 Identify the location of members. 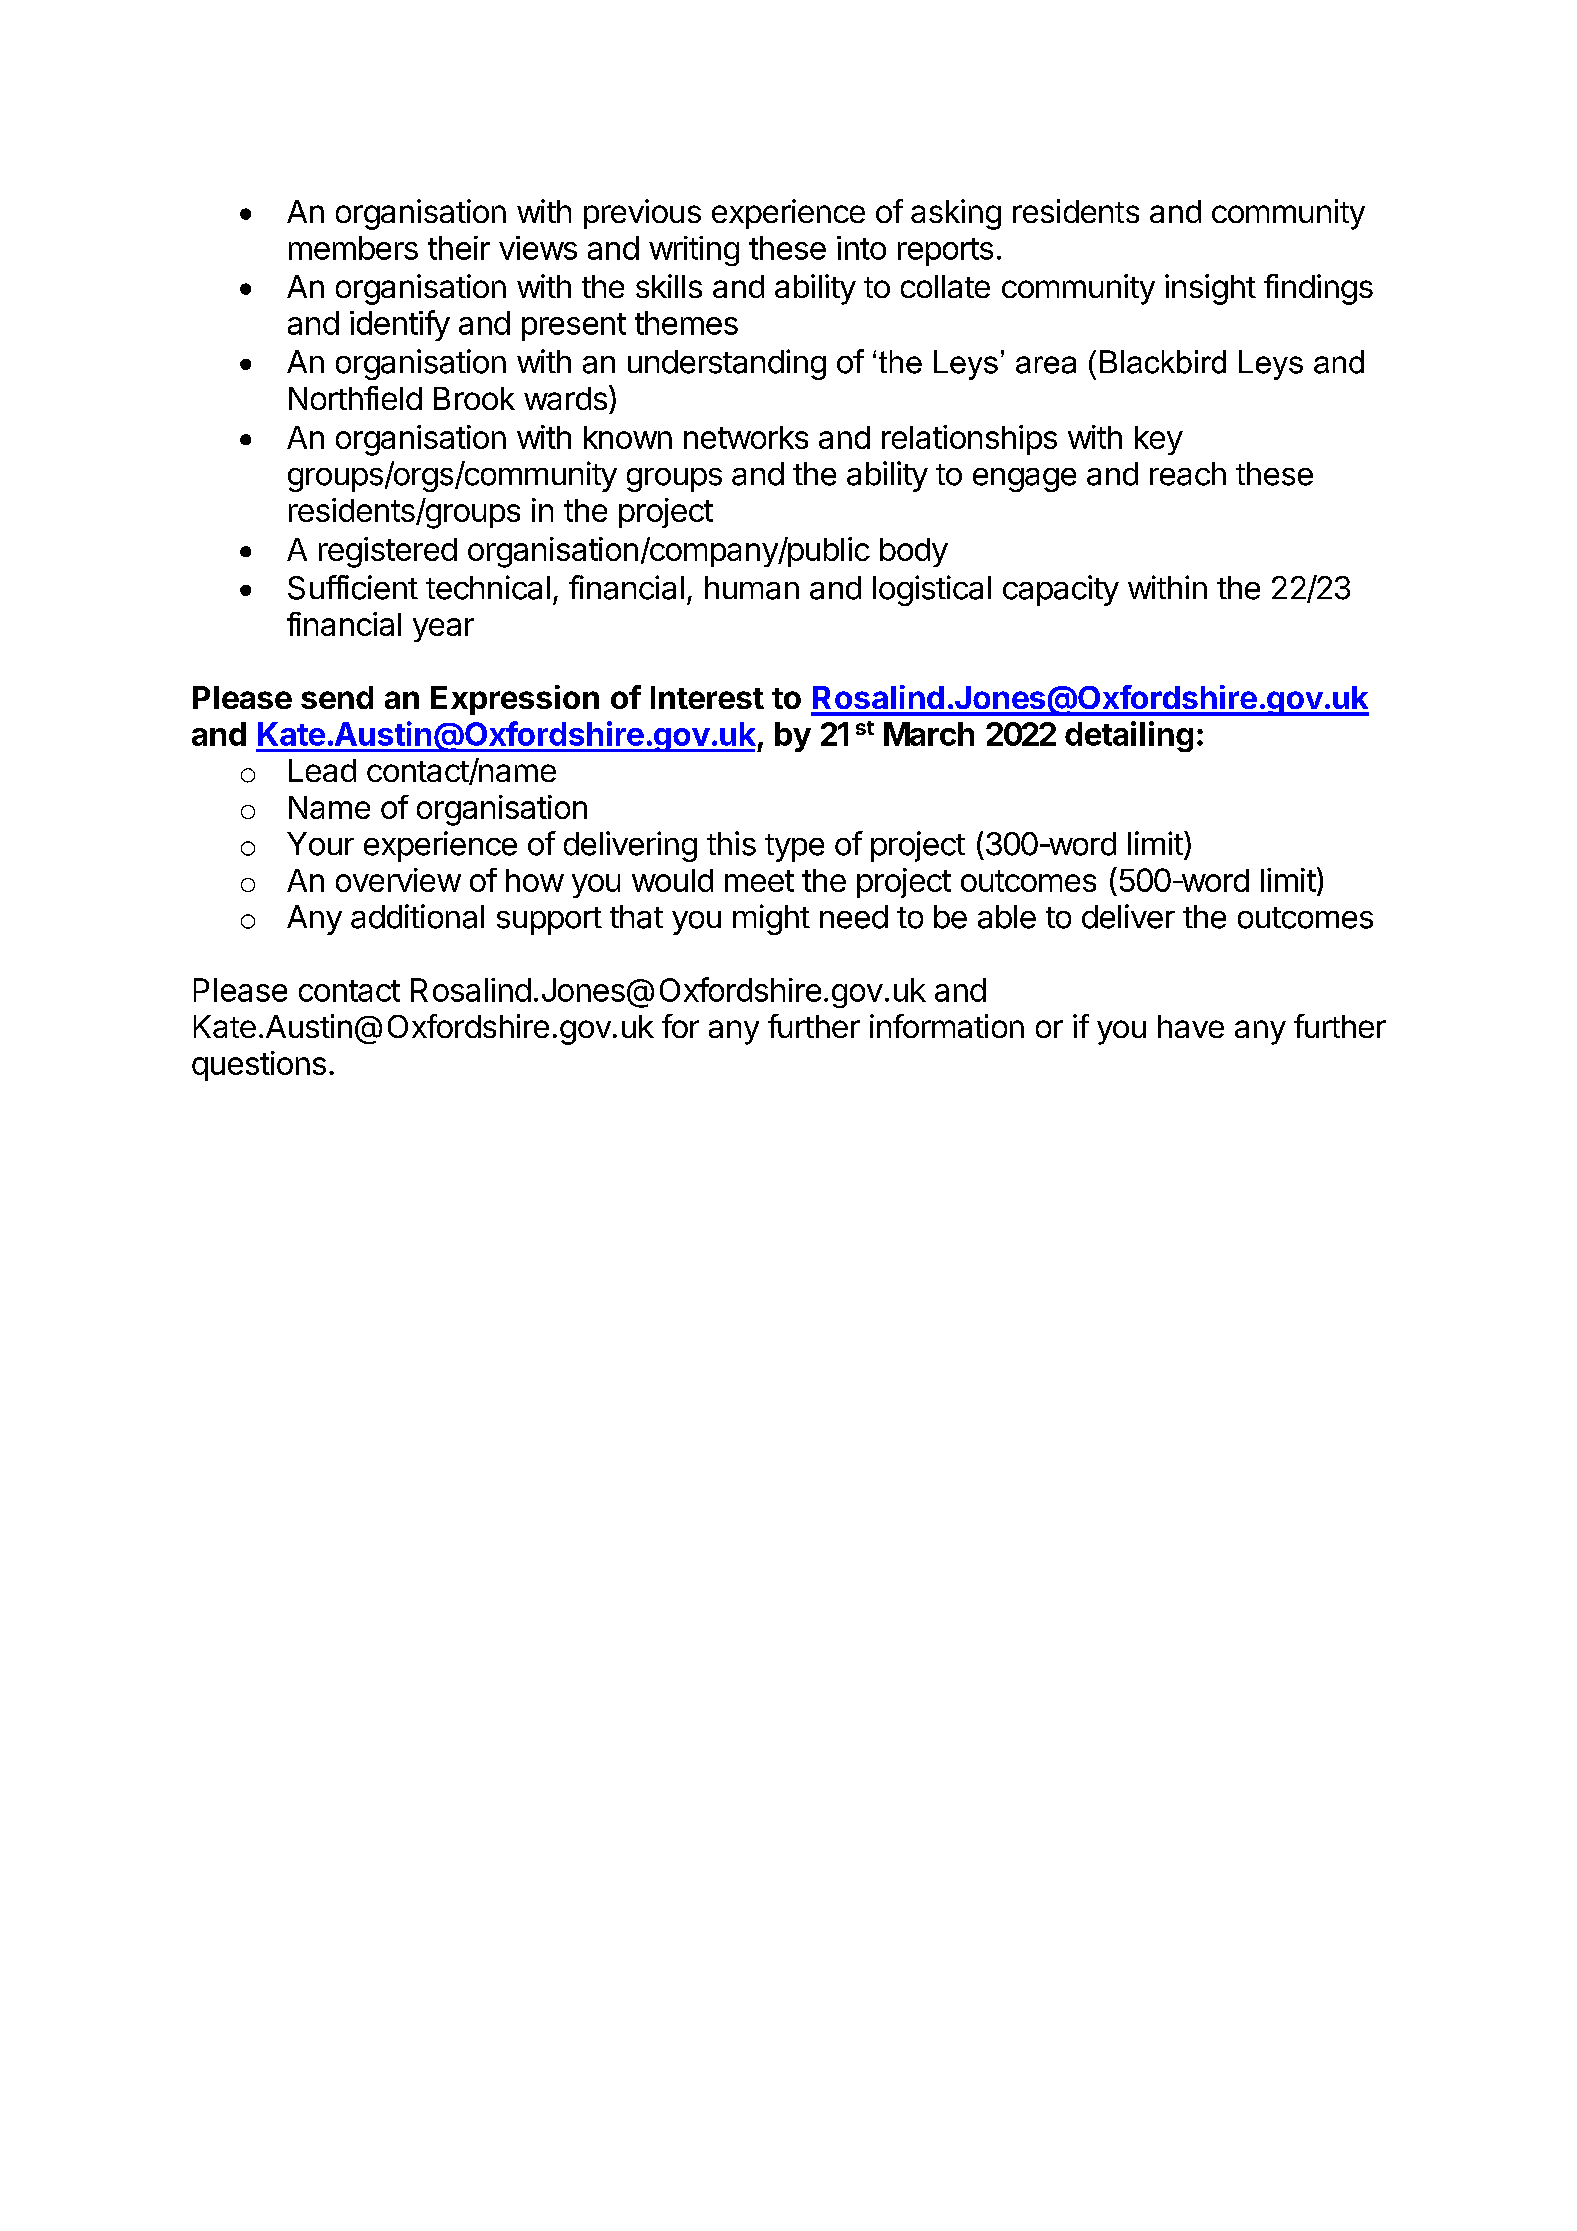
(353, 248).
